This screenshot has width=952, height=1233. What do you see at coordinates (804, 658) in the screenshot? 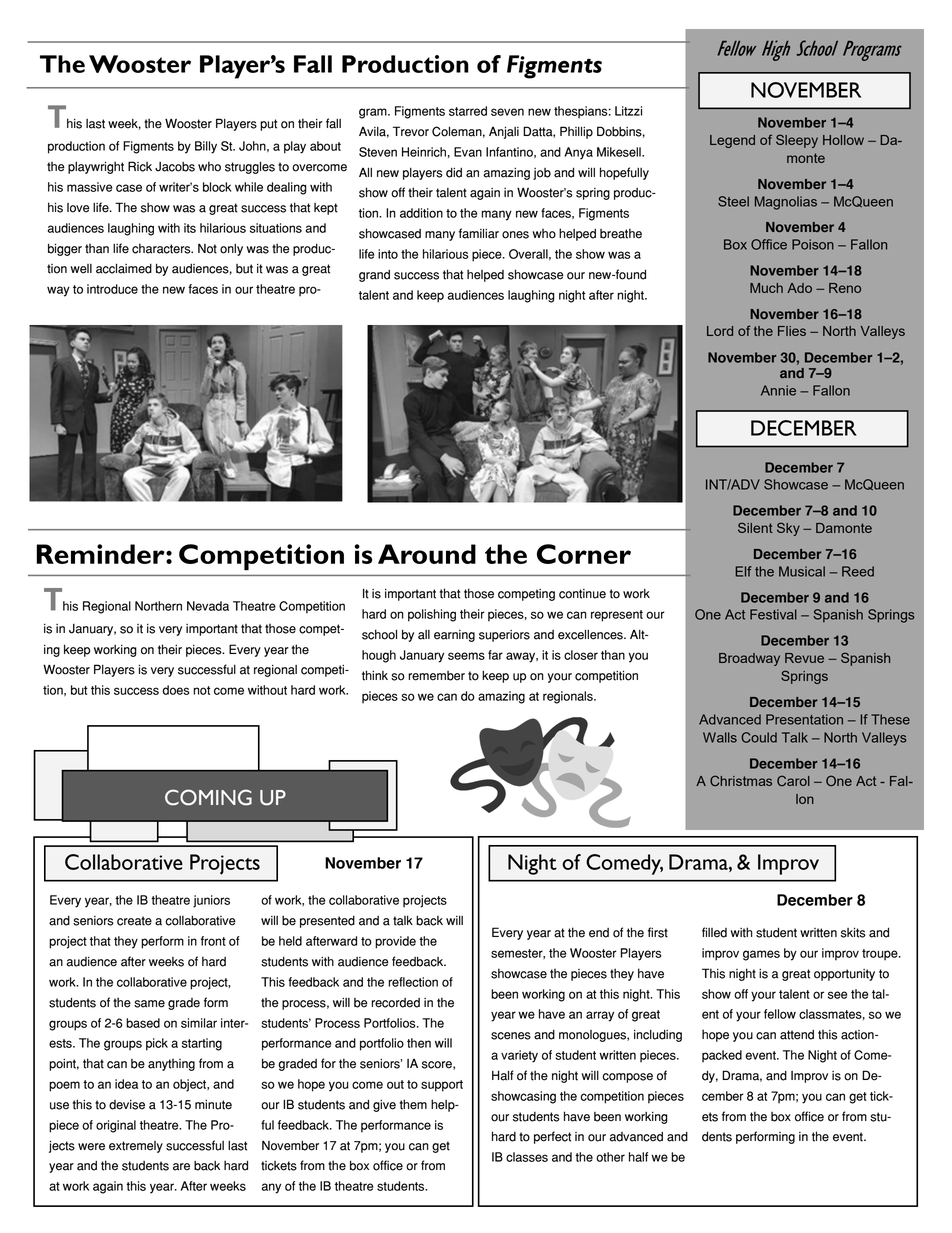
I see `Revue` at bounding box center [804, 658].
